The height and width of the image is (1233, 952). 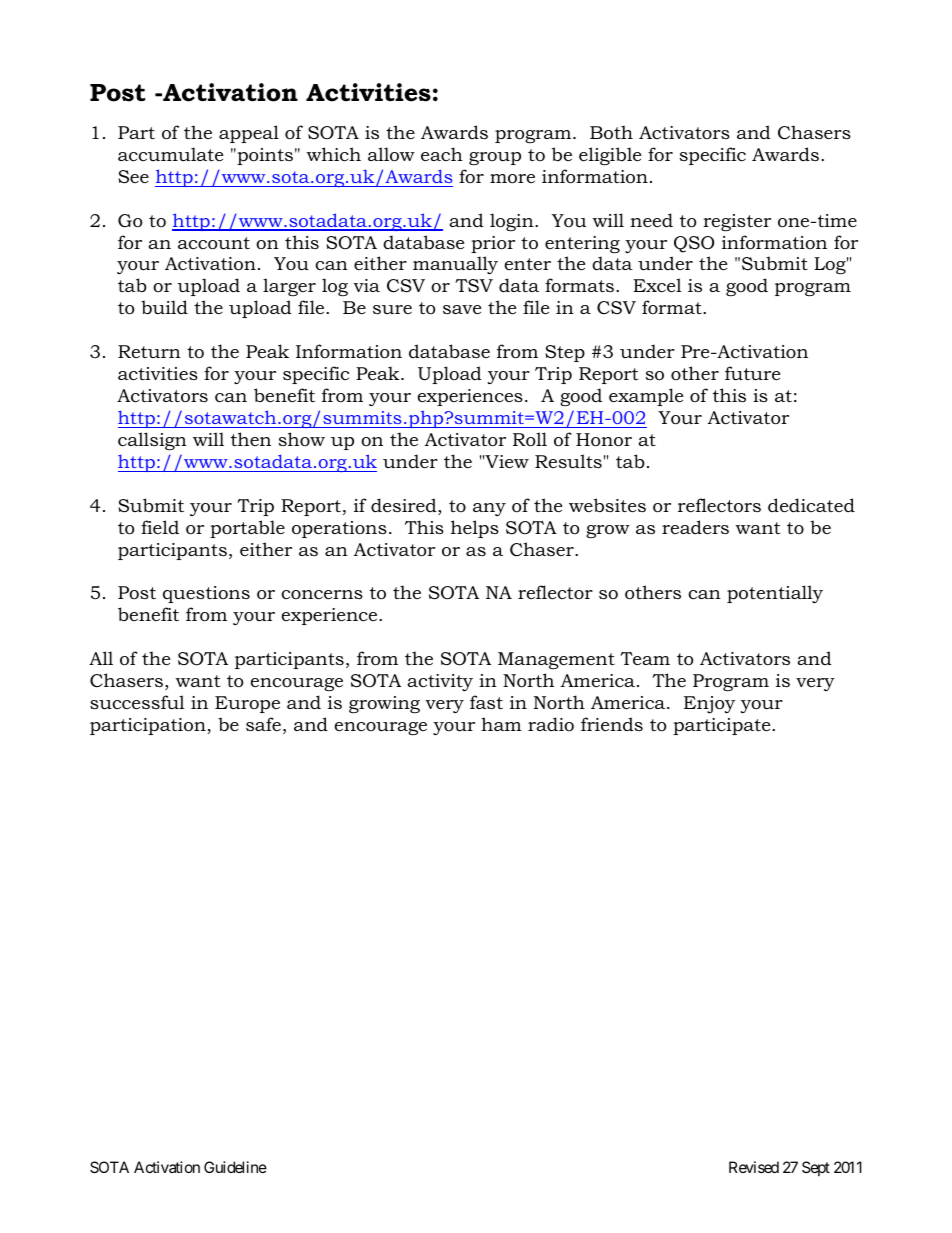 I want to click on ham, so click(x=501, y=724).
